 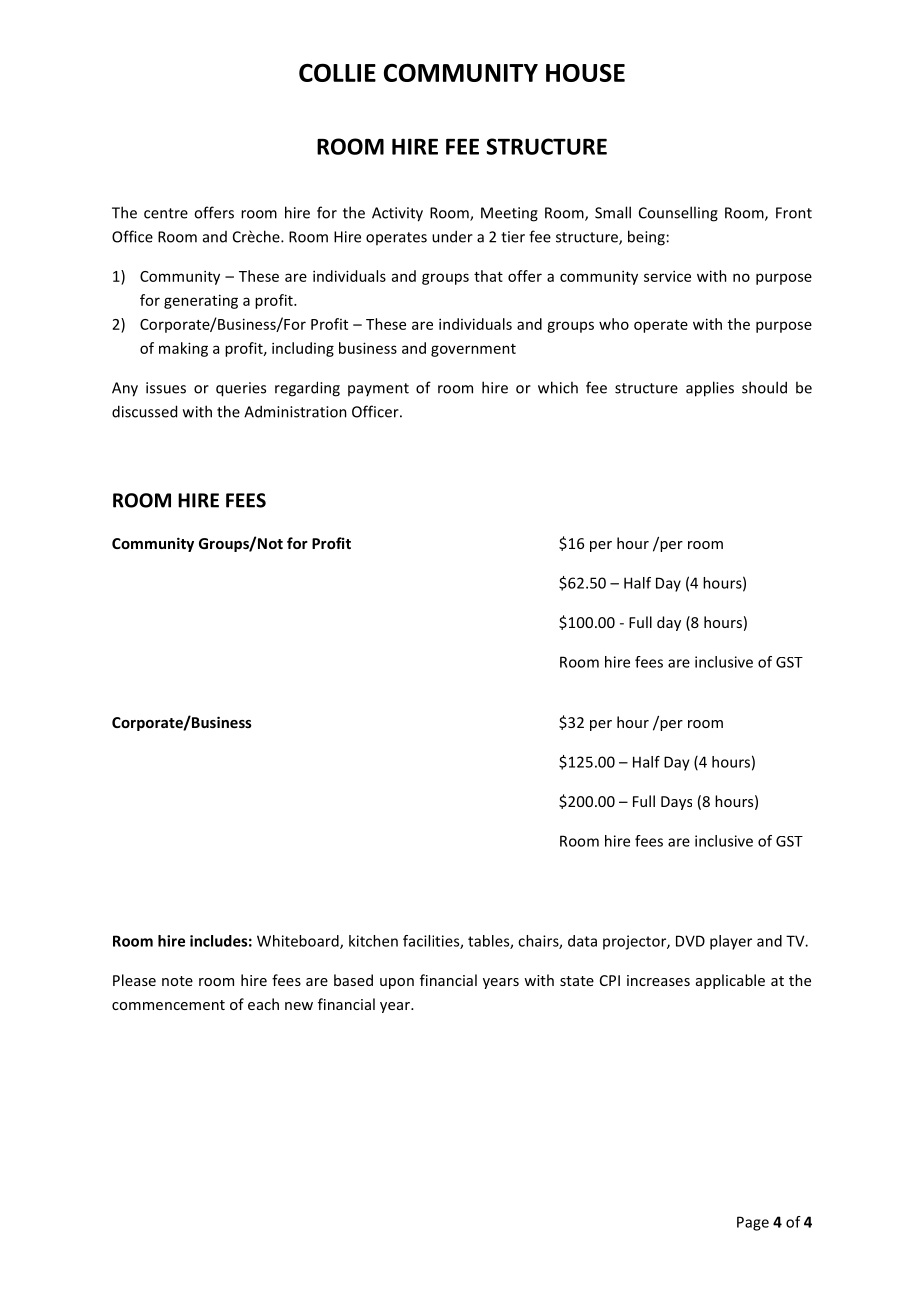 What do you see at coordinates (168, 1005) in the image?
I see `commencement` at bounding box center [168, 1005].
